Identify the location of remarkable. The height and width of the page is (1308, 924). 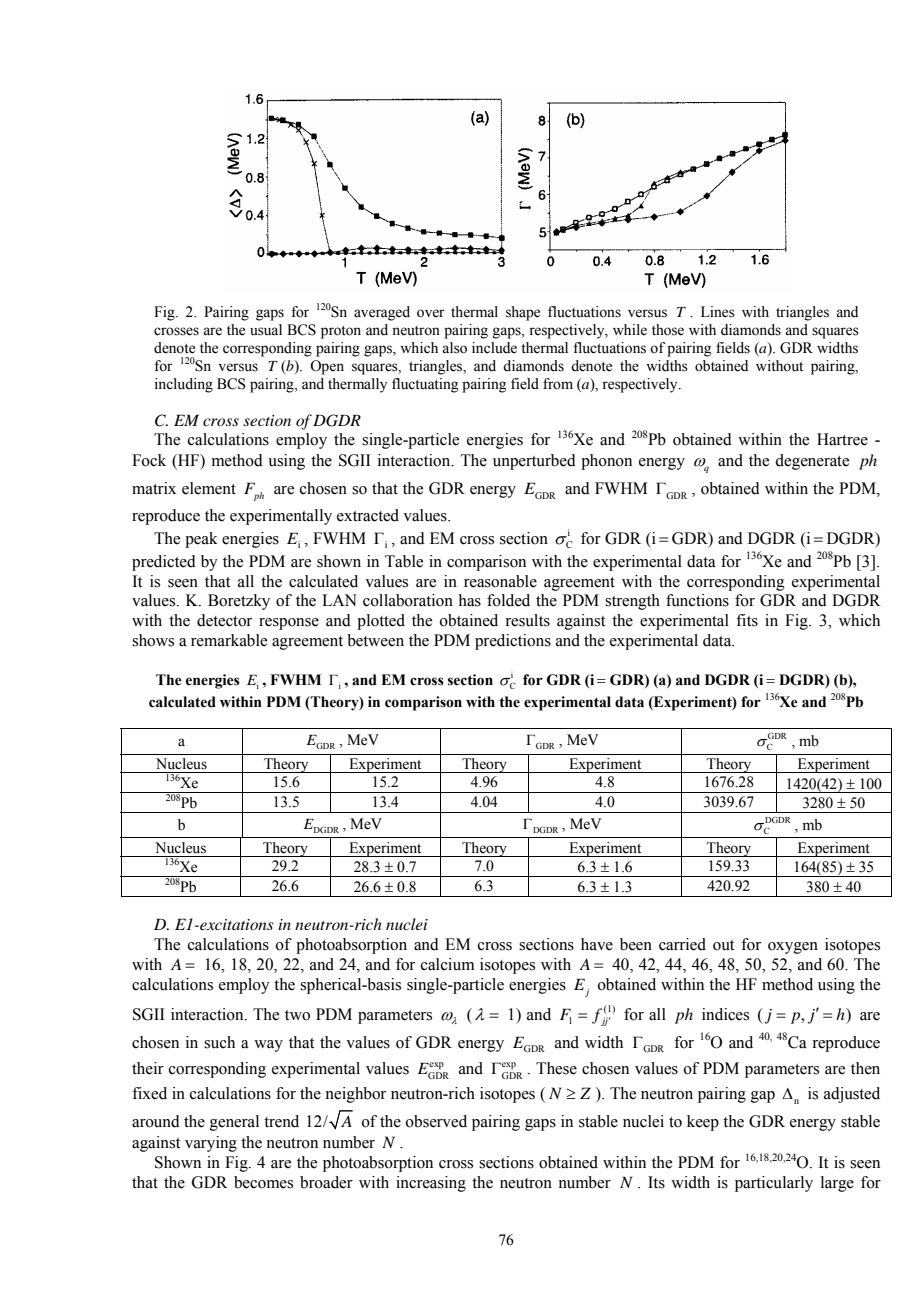
(229, 640).
